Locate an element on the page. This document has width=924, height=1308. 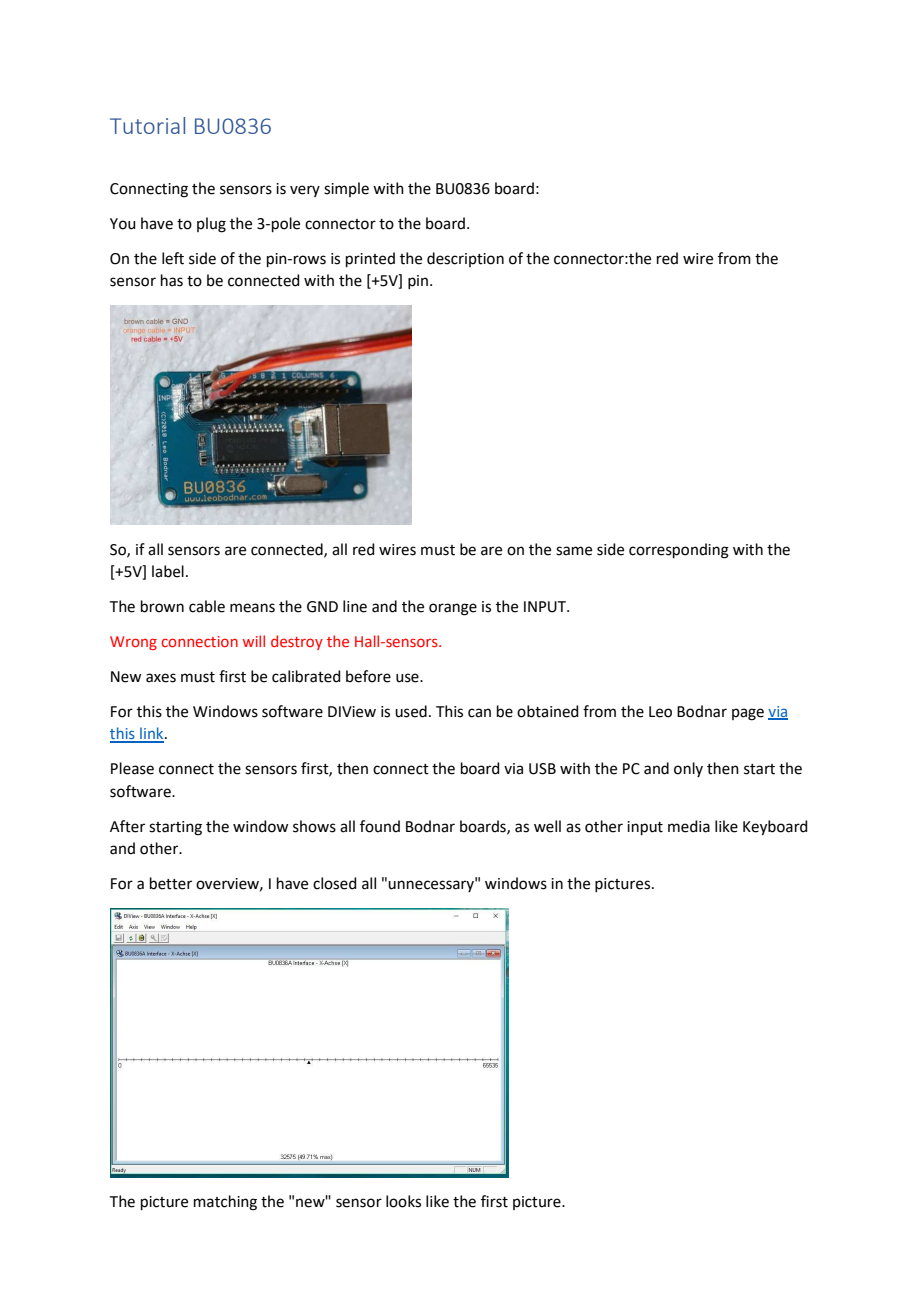
has is located at coordinates (172, 280).
